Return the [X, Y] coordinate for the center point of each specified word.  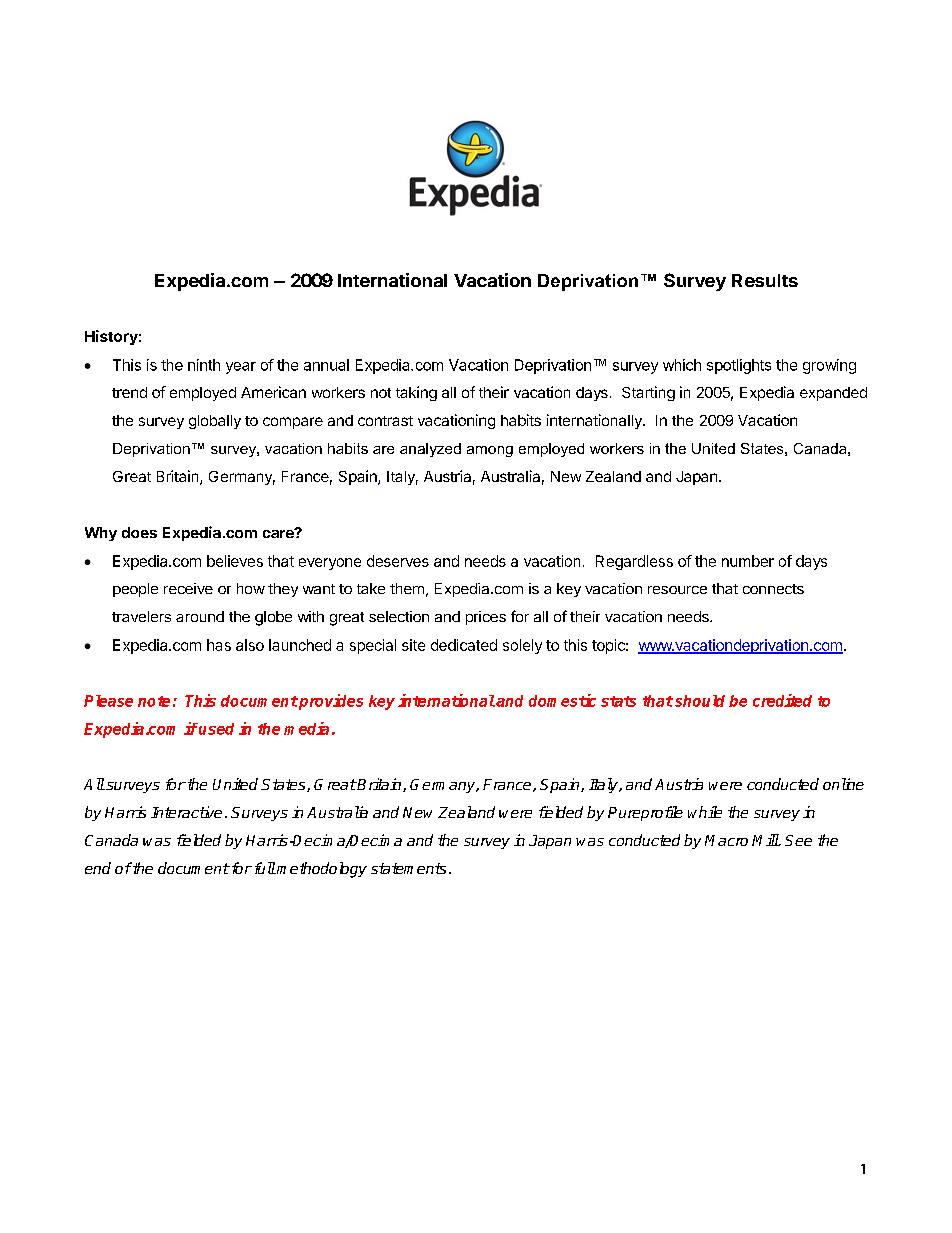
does [139, 532]
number [748, 561]
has [219, 645]
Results [765, 280]
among [490, 451]
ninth [204, 365]
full [263, 868]
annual [326, 365]
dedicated [464, 645]
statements [408, 868]
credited [782, 700]
